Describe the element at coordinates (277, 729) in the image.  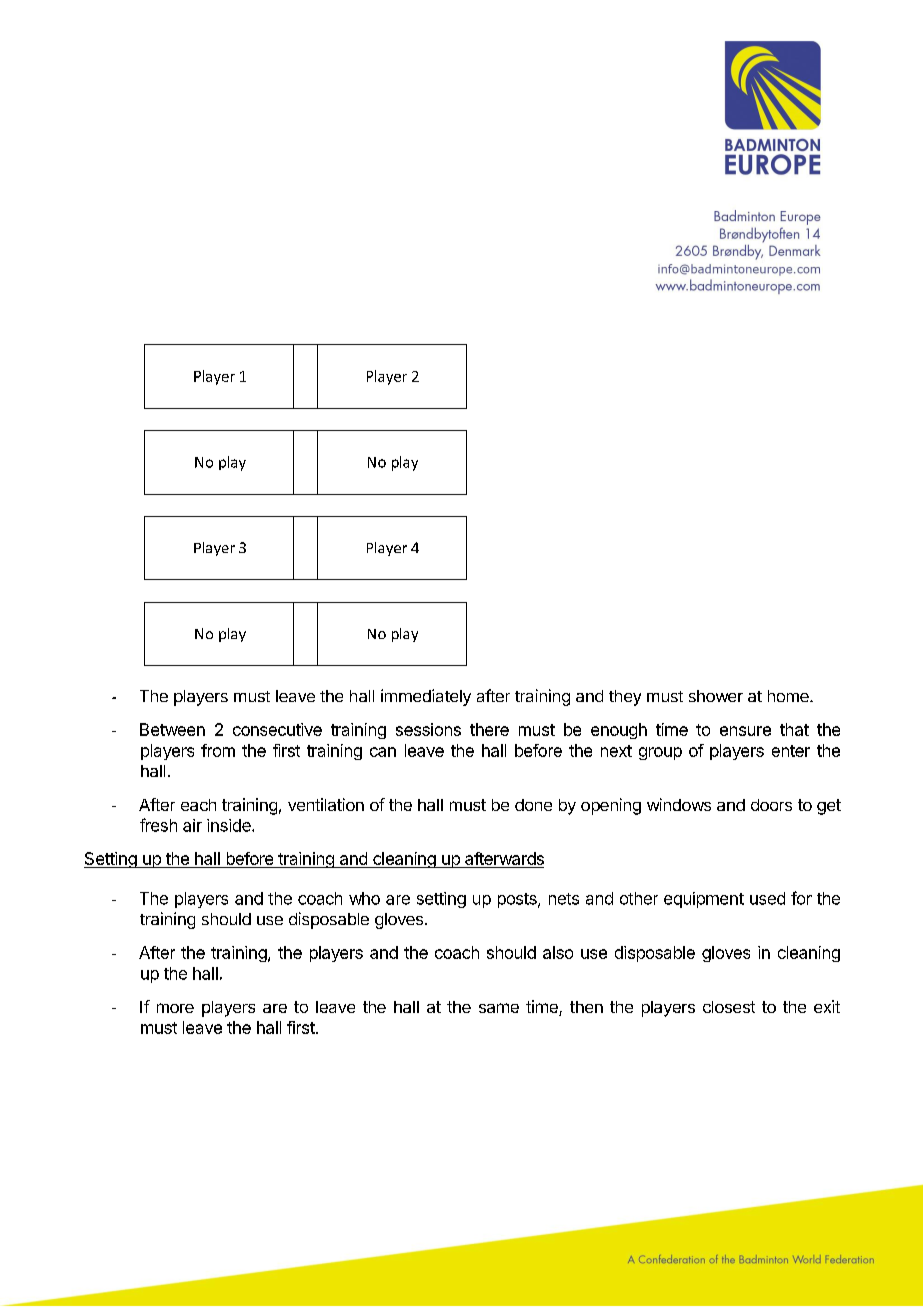
I see `consecutive` at that location.
